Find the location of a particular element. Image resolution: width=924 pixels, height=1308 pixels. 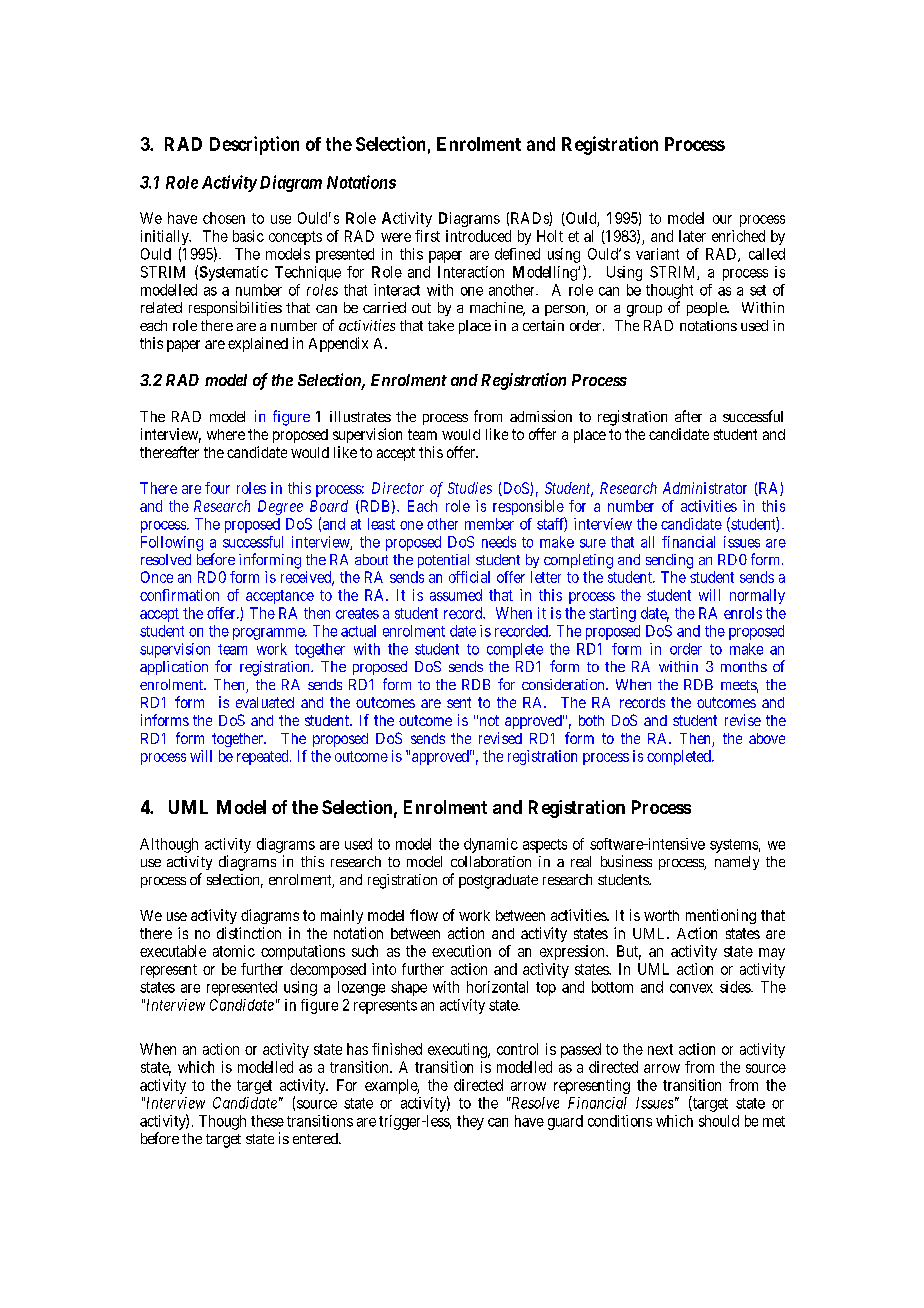

Description is located at coordinates (254, 145).
